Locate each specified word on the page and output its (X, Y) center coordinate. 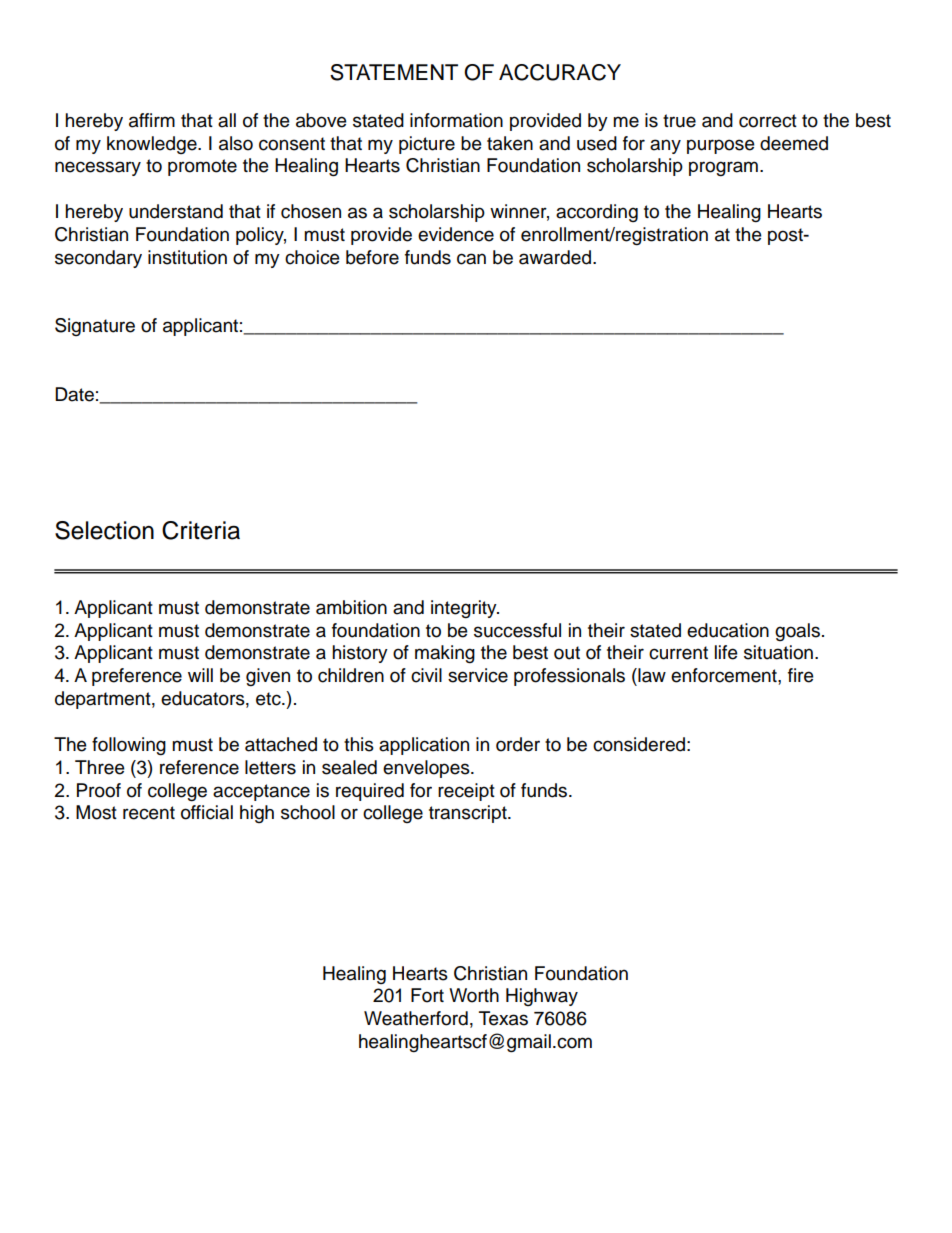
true (679, 121)
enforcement (725, 675)
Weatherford (416, 1018)
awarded (555, 257)
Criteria (201, 530)
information (456, 120)
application (424, 746)
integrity (465, 609)
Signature (95, 327)
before (372, 257)
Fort (427, 995)
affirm (152, 120)
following (129, 746)
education (728, 630)
